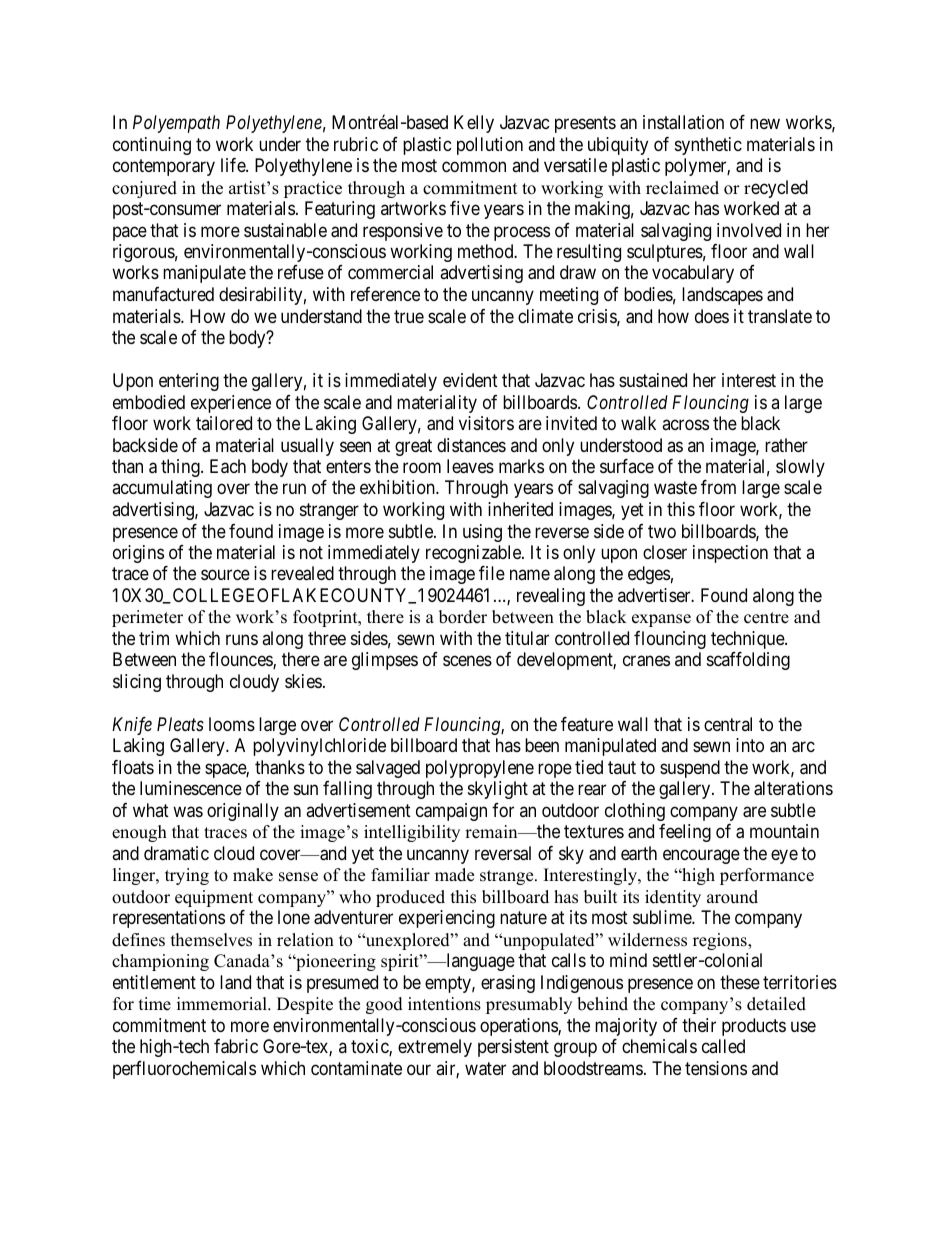 This document has width=952, height=1233. What do you see at coordinates (234, 165) in the document?
I see `life` at bounding box center [234, 165].
